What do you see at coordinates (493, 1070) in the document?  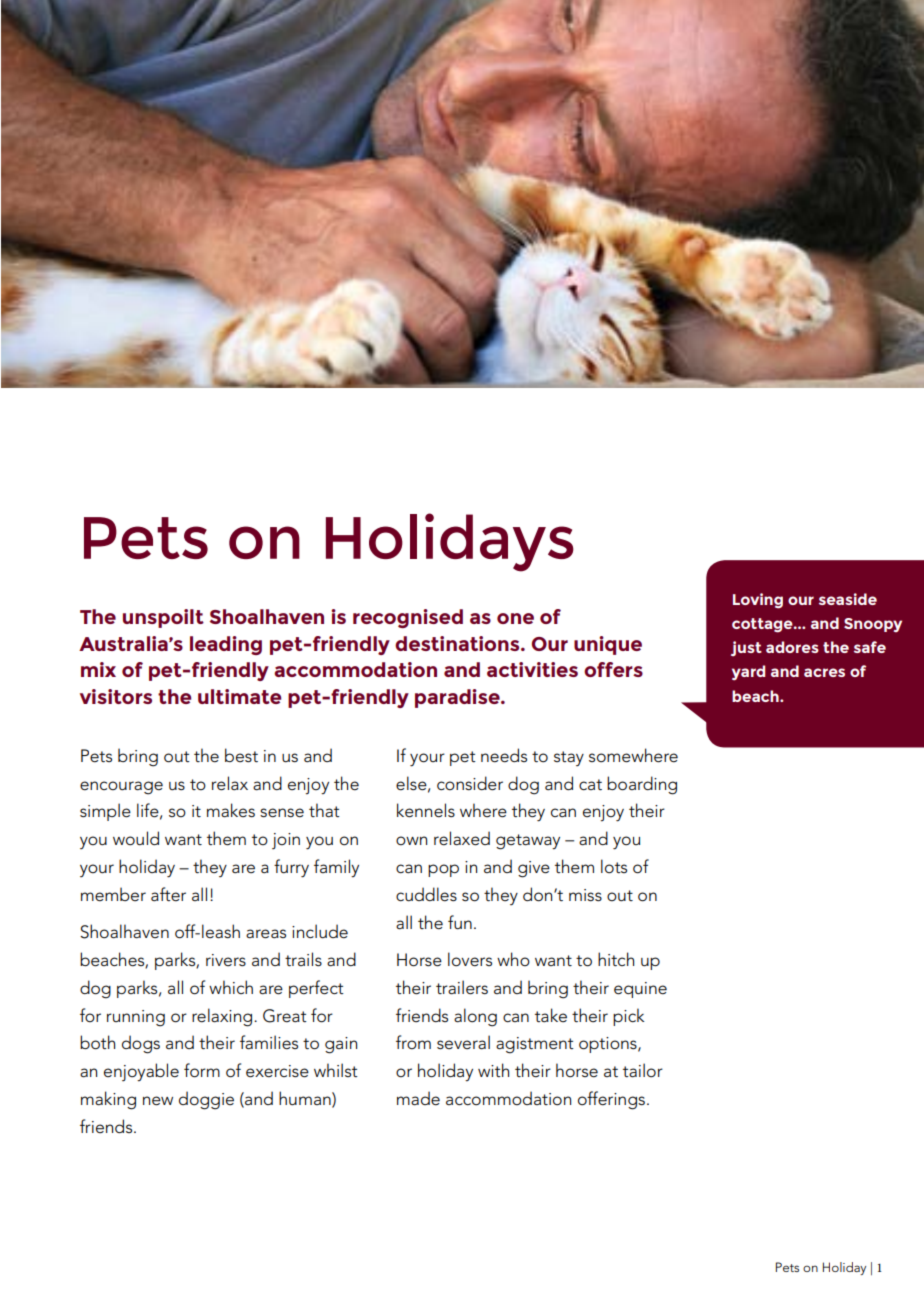 I see `with` at bounding box center [493, 1070].
